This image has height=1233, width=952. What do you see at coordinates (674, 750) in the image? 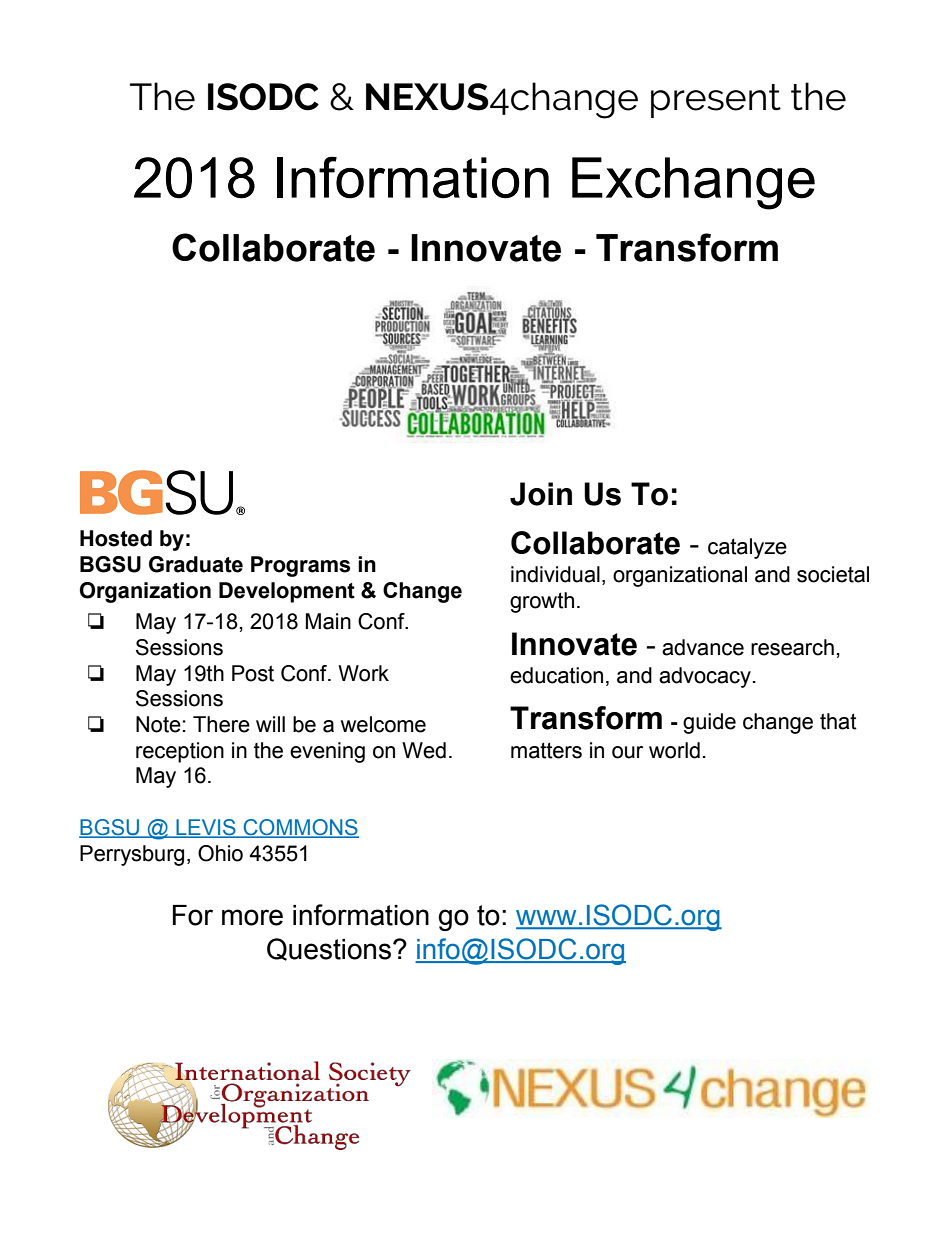
I see `world` at bounding box center [674, 750].
